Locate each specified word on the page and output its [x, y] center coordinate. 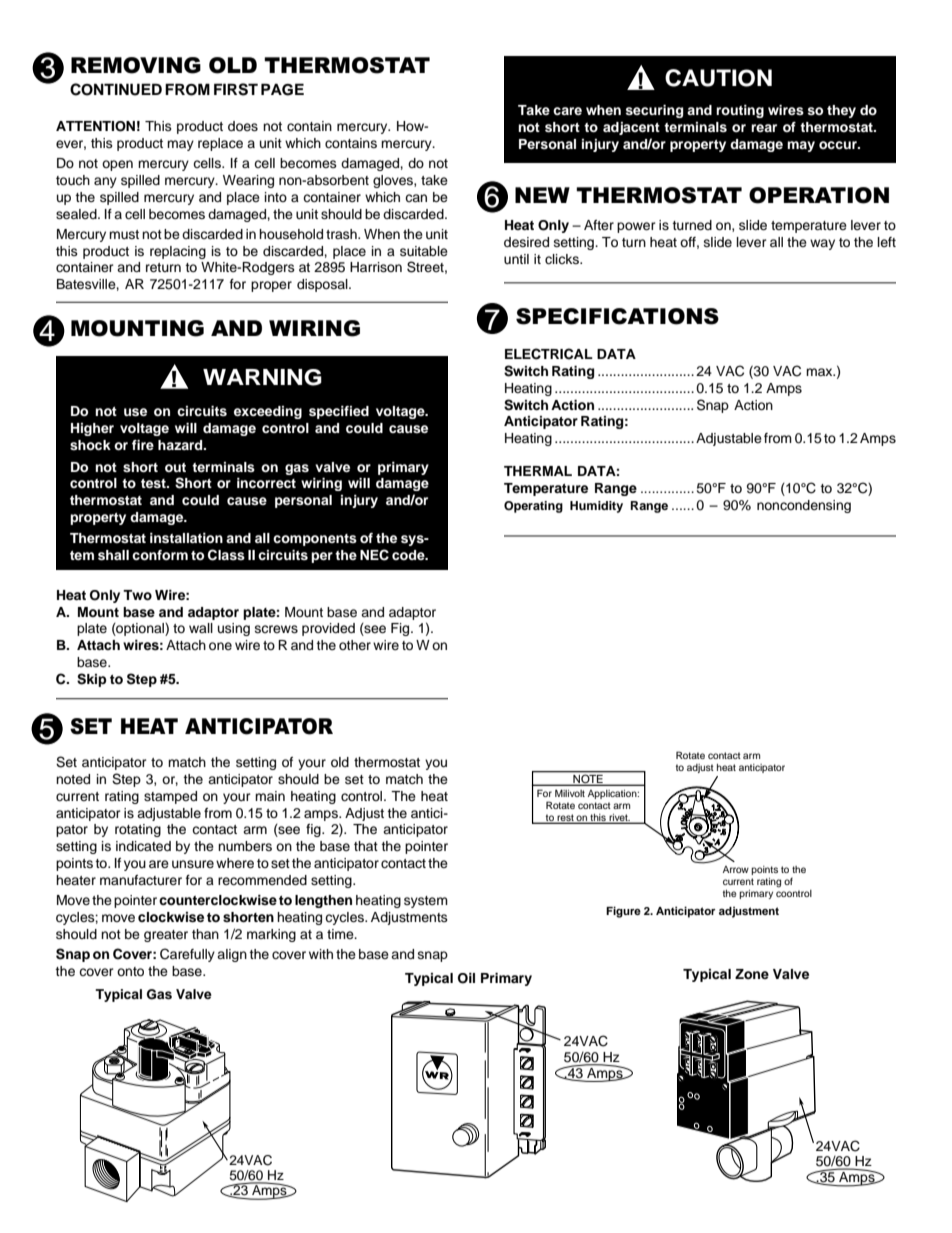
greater [166, 936]
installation [186, 538]
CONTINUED [116, 89]
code [409, 555]
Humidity [596, 507]
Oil [466, 978]
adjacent [631, 128]
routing [740, 111]
